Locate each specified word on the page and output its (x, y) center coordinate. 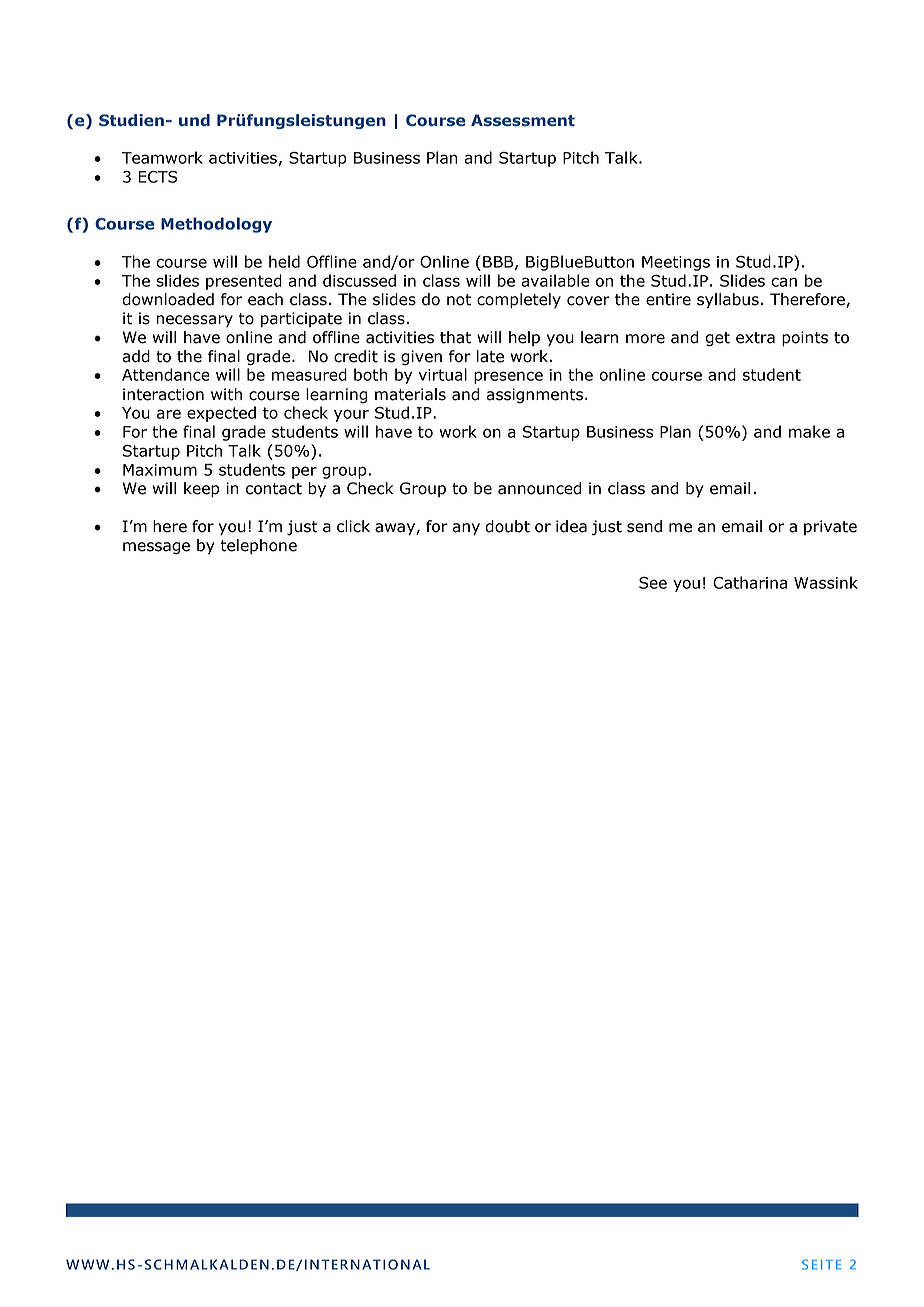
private (830, 527)
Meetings (676, 263)
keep (202, 490)
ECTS (158, 177)
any (466, 529)
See (653, 583)
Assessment (523, 120)
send (644, 526)
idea (571, 526)
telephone (259, 547)
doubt (507, 526)
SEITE (821, 1264)
